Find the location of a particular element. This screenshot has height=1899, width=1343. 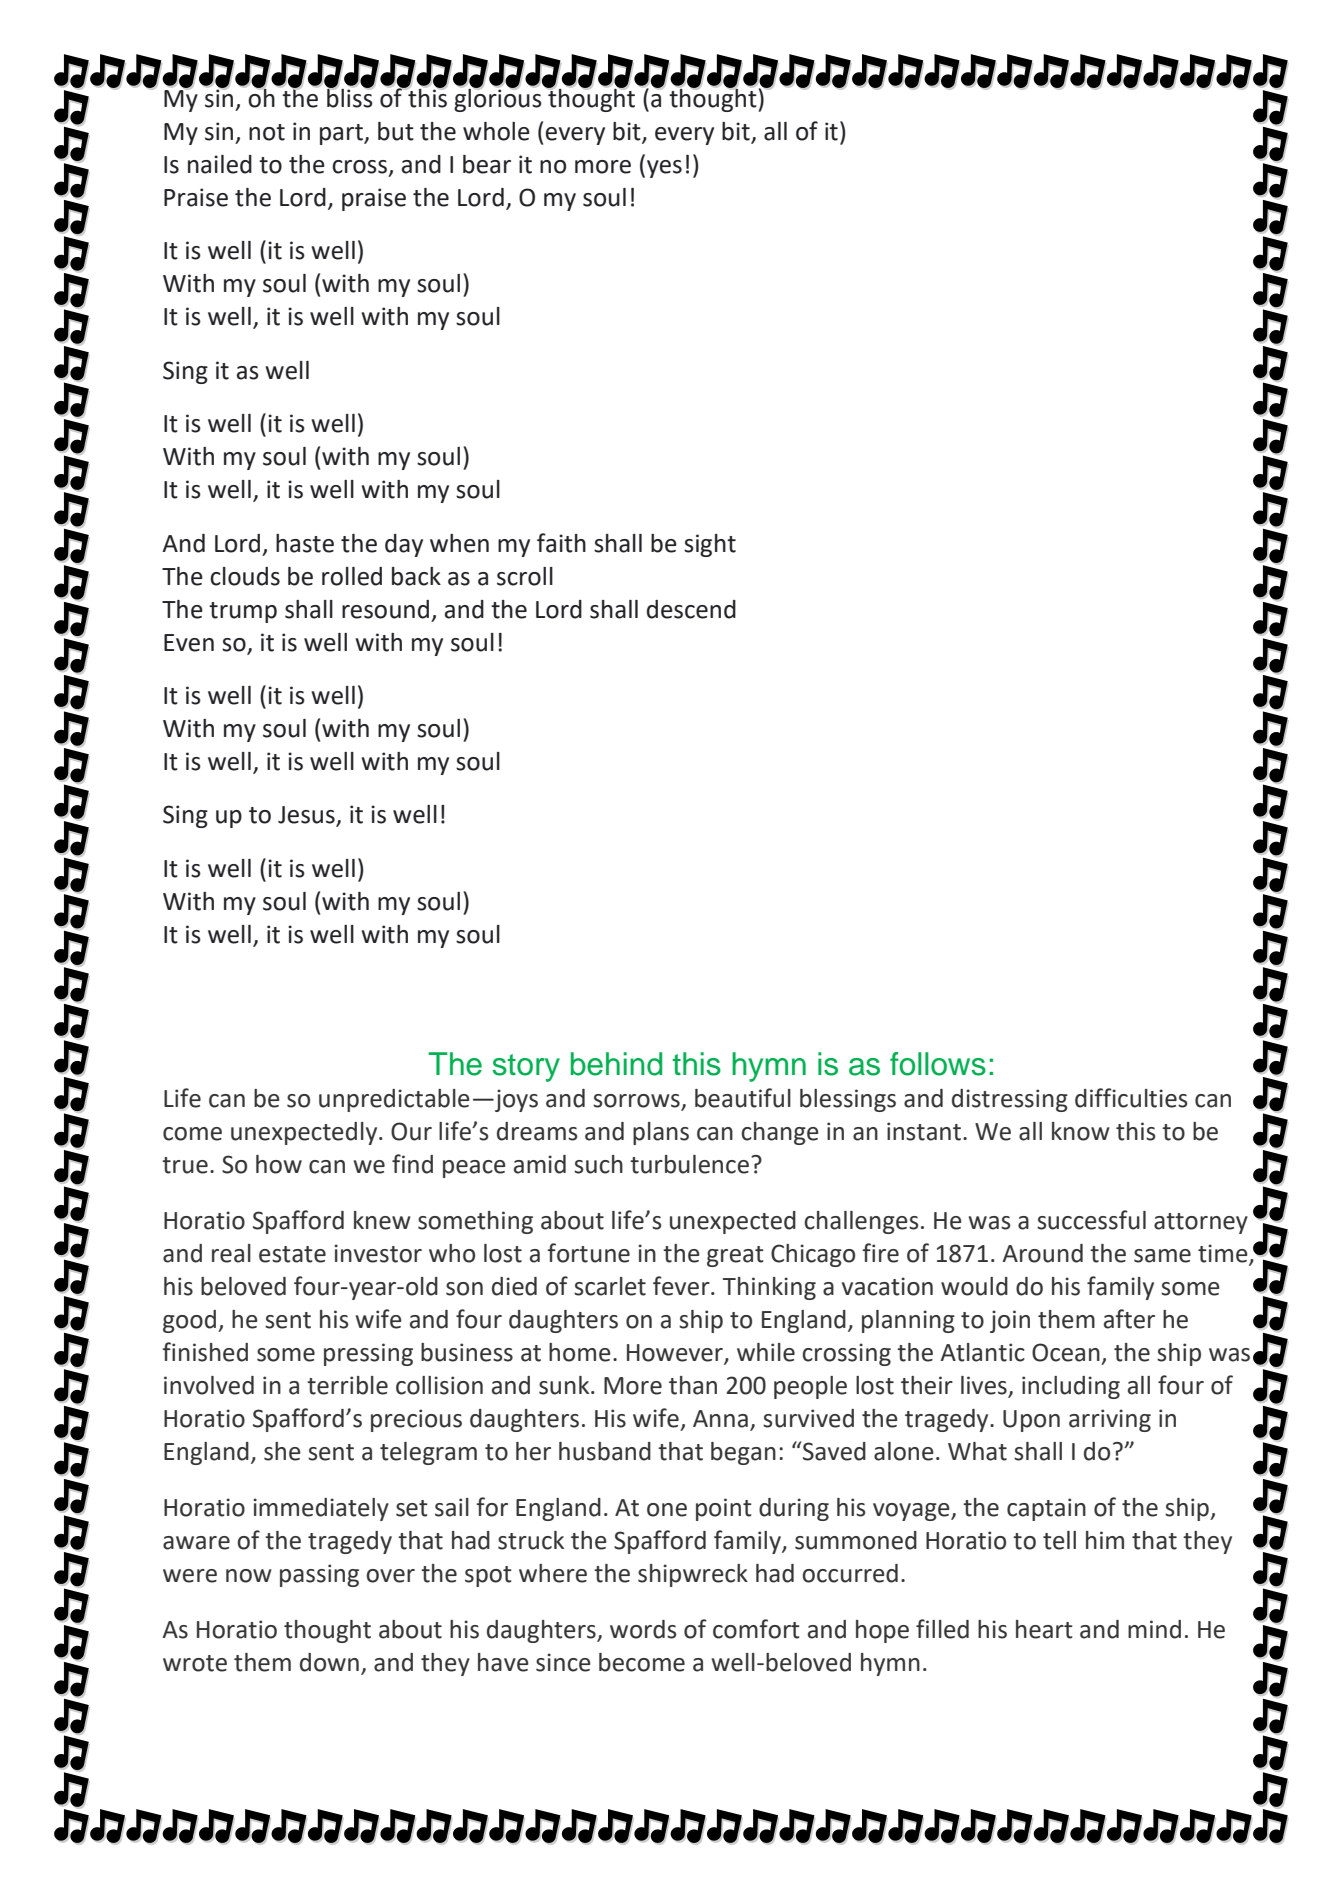

part is located at coordinates (342, 134).
